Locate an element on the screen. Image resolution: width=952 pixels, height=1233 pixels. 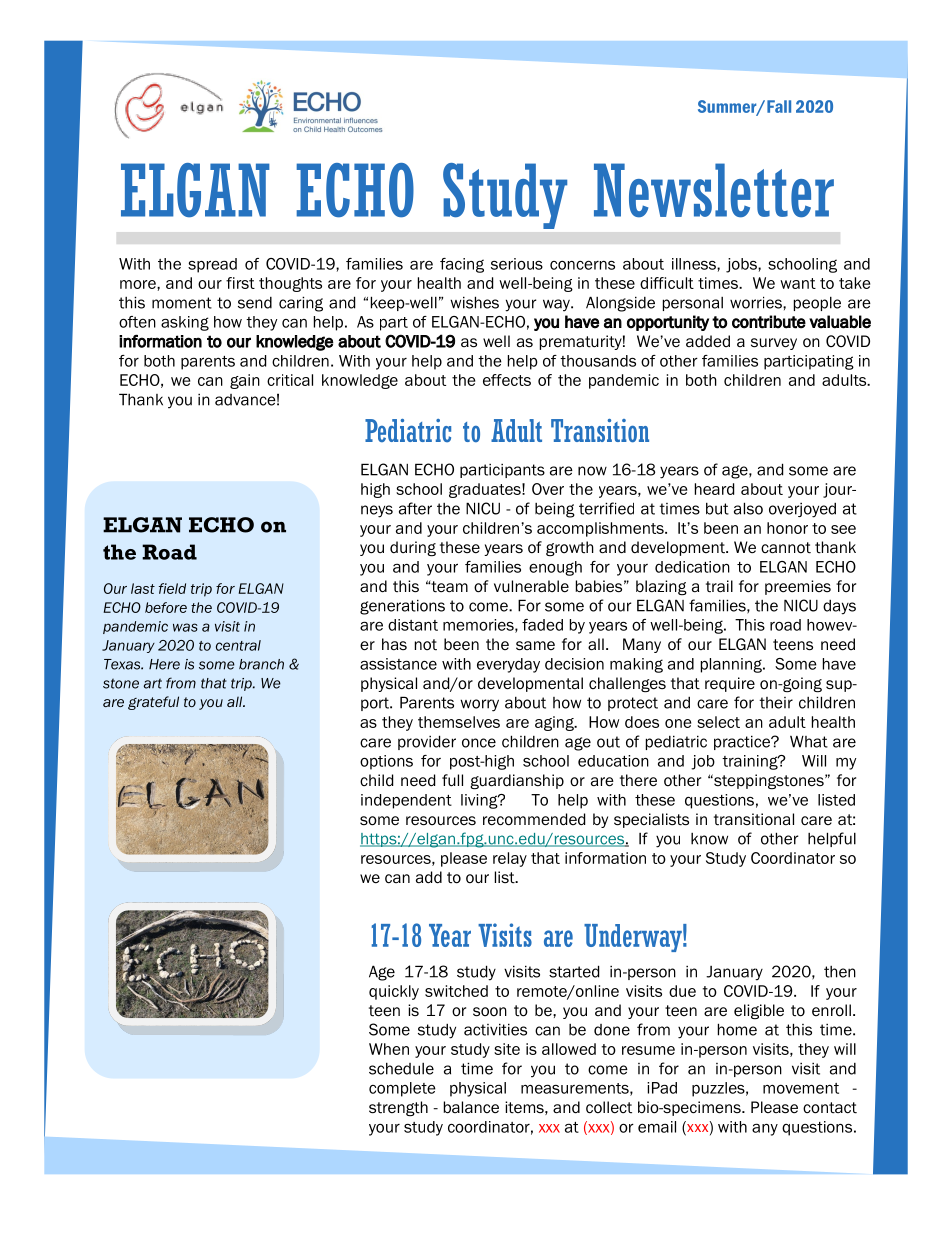
grateful is located at coordinates (153, 703).
